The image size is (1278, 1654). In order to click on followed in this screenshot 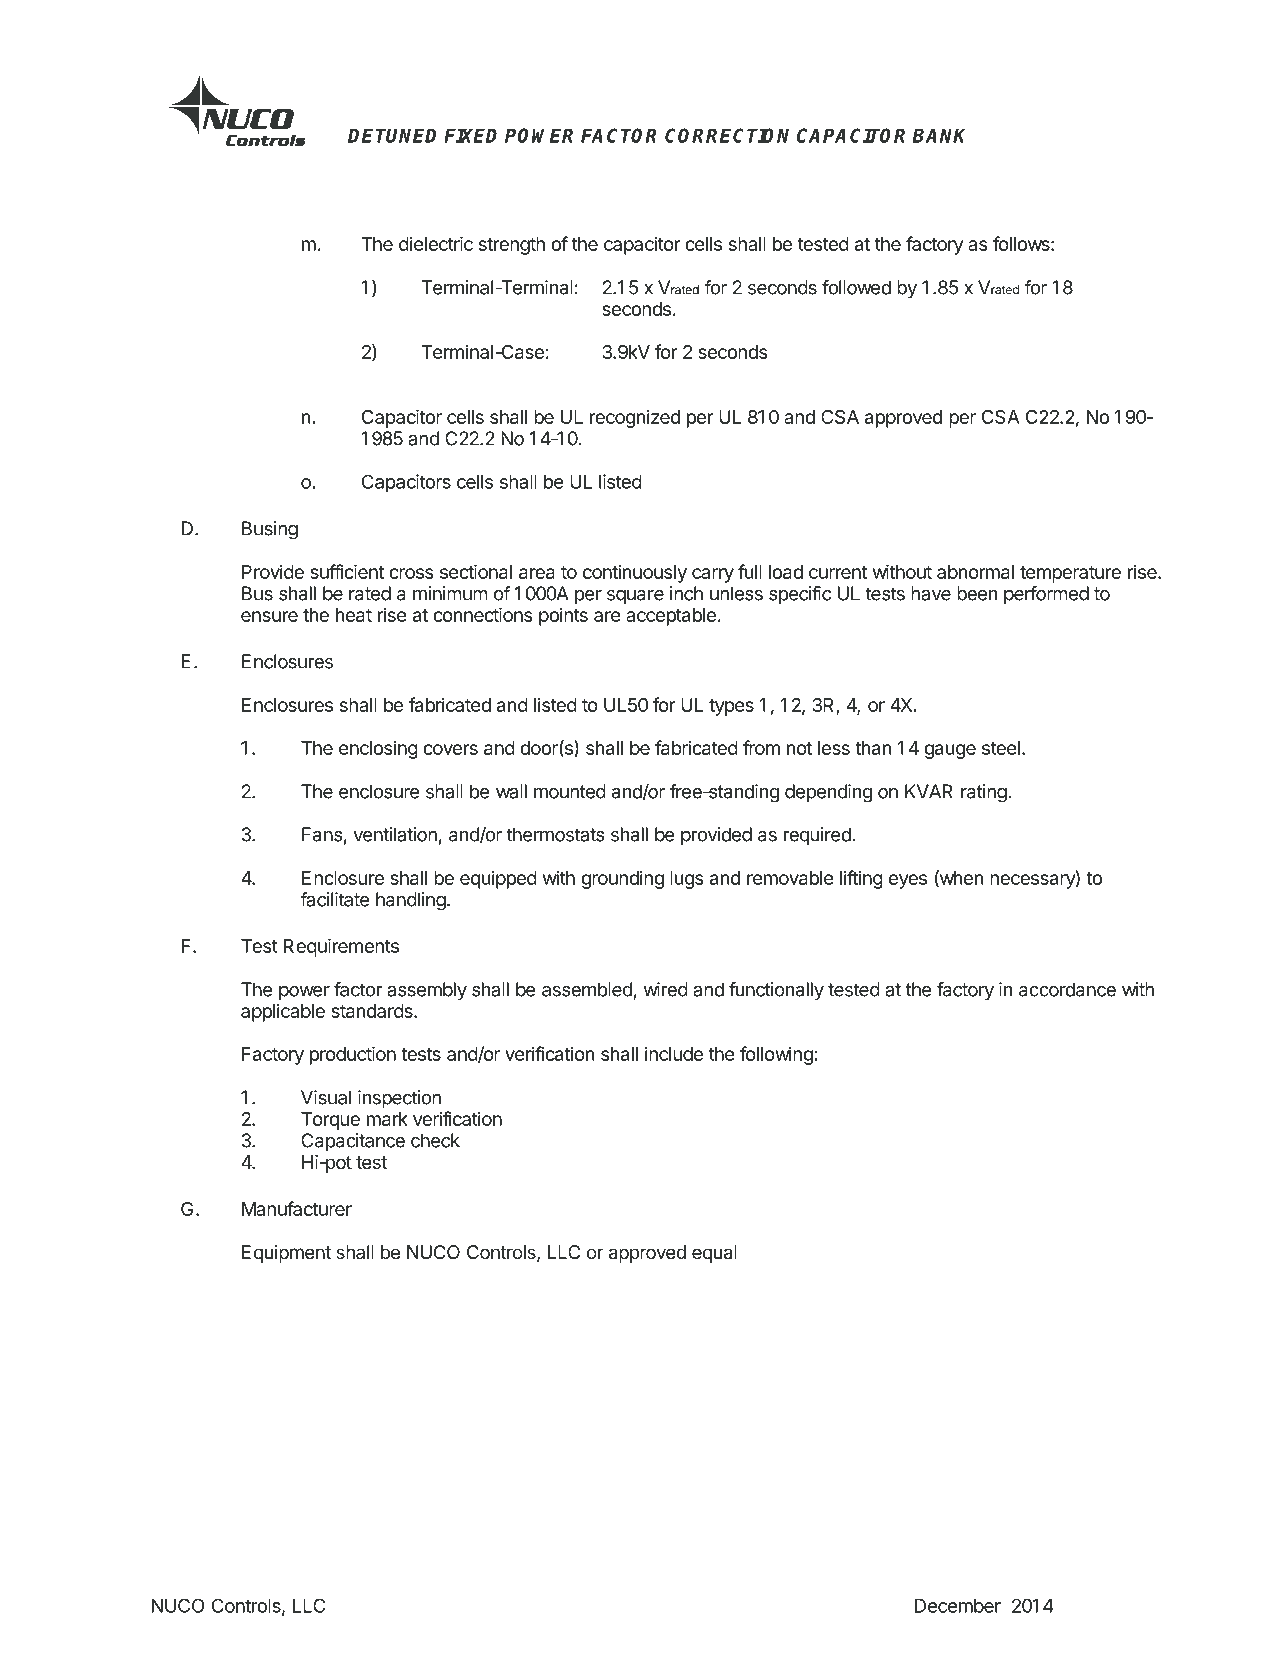, I will do `click(856, 287)`.
